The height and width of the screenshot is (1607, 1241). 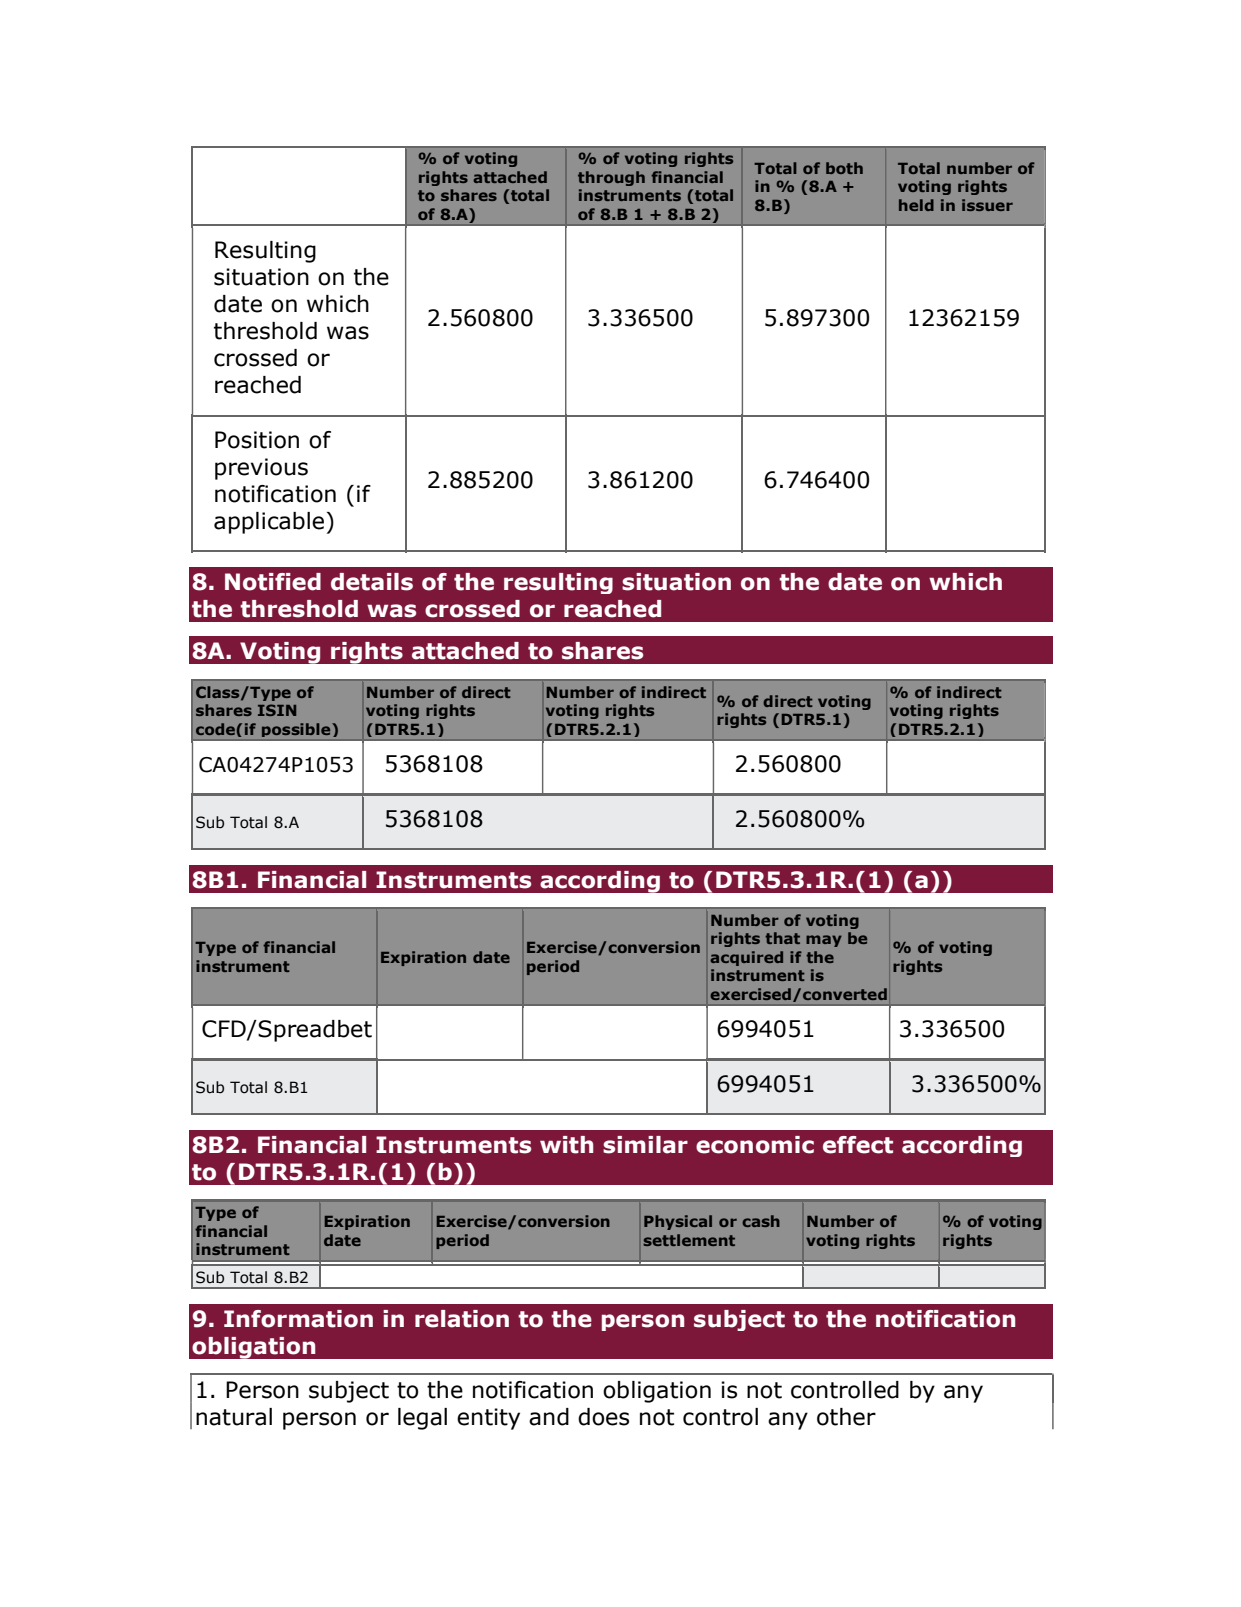 I want to click on Information, so click(x=298, y=1319).
